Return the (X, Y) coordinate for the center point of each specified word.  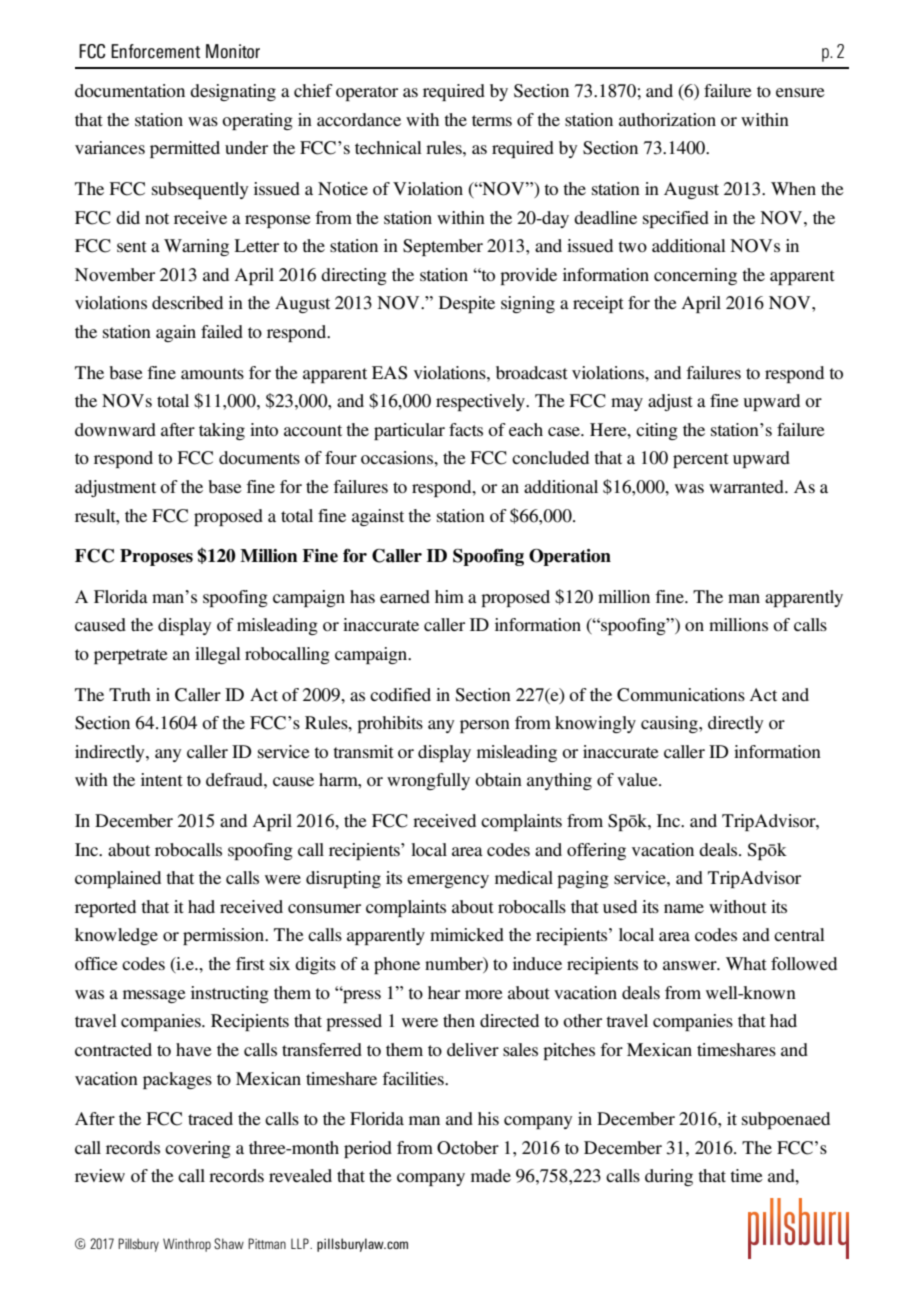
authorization (667, 119)
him (449, 596)
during (669, 1177)
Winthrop (187, 1245)
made (491, 1175)
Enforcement (155, 51)
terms (492, 120)
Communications (681, 695)
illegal (218, 655)
